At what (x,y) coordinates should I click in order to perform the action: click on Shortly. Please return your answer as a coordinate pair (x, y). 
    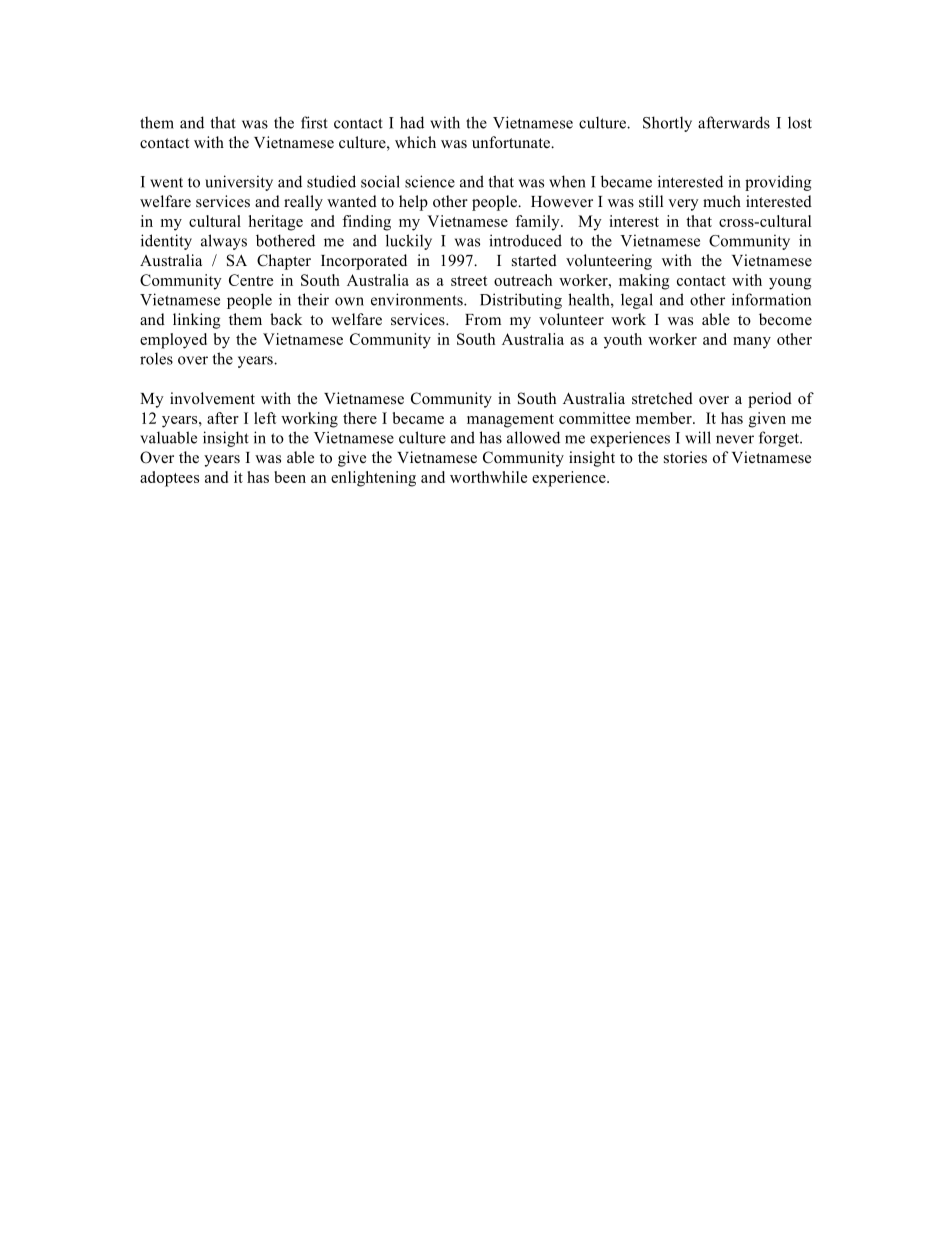
    Looking at the image, I should click on (667, 124).
